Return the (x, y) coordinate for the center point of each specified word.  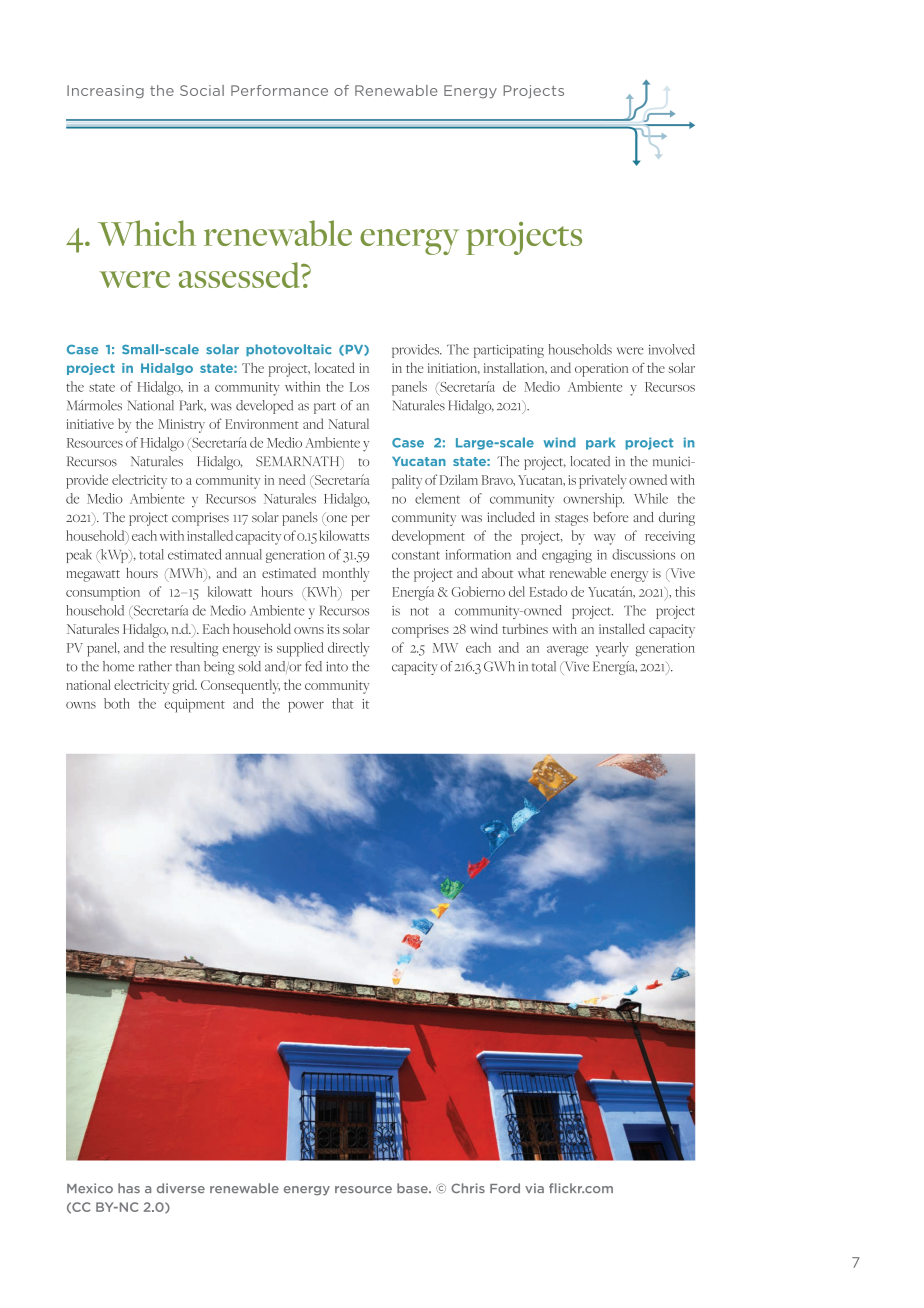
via (534, 1188)
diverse (181, 1188)
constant (416, 555)
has (129, 1188)
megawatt (93, 576)
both (117, 703)
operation (601, 370)
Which (147, 233)
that (343, 703)
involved (672, 349)
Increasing (105, 92)
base (413, 1188)
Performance (279, 90)
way (605, 539)
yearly (612, 649)
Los (359, 387)
